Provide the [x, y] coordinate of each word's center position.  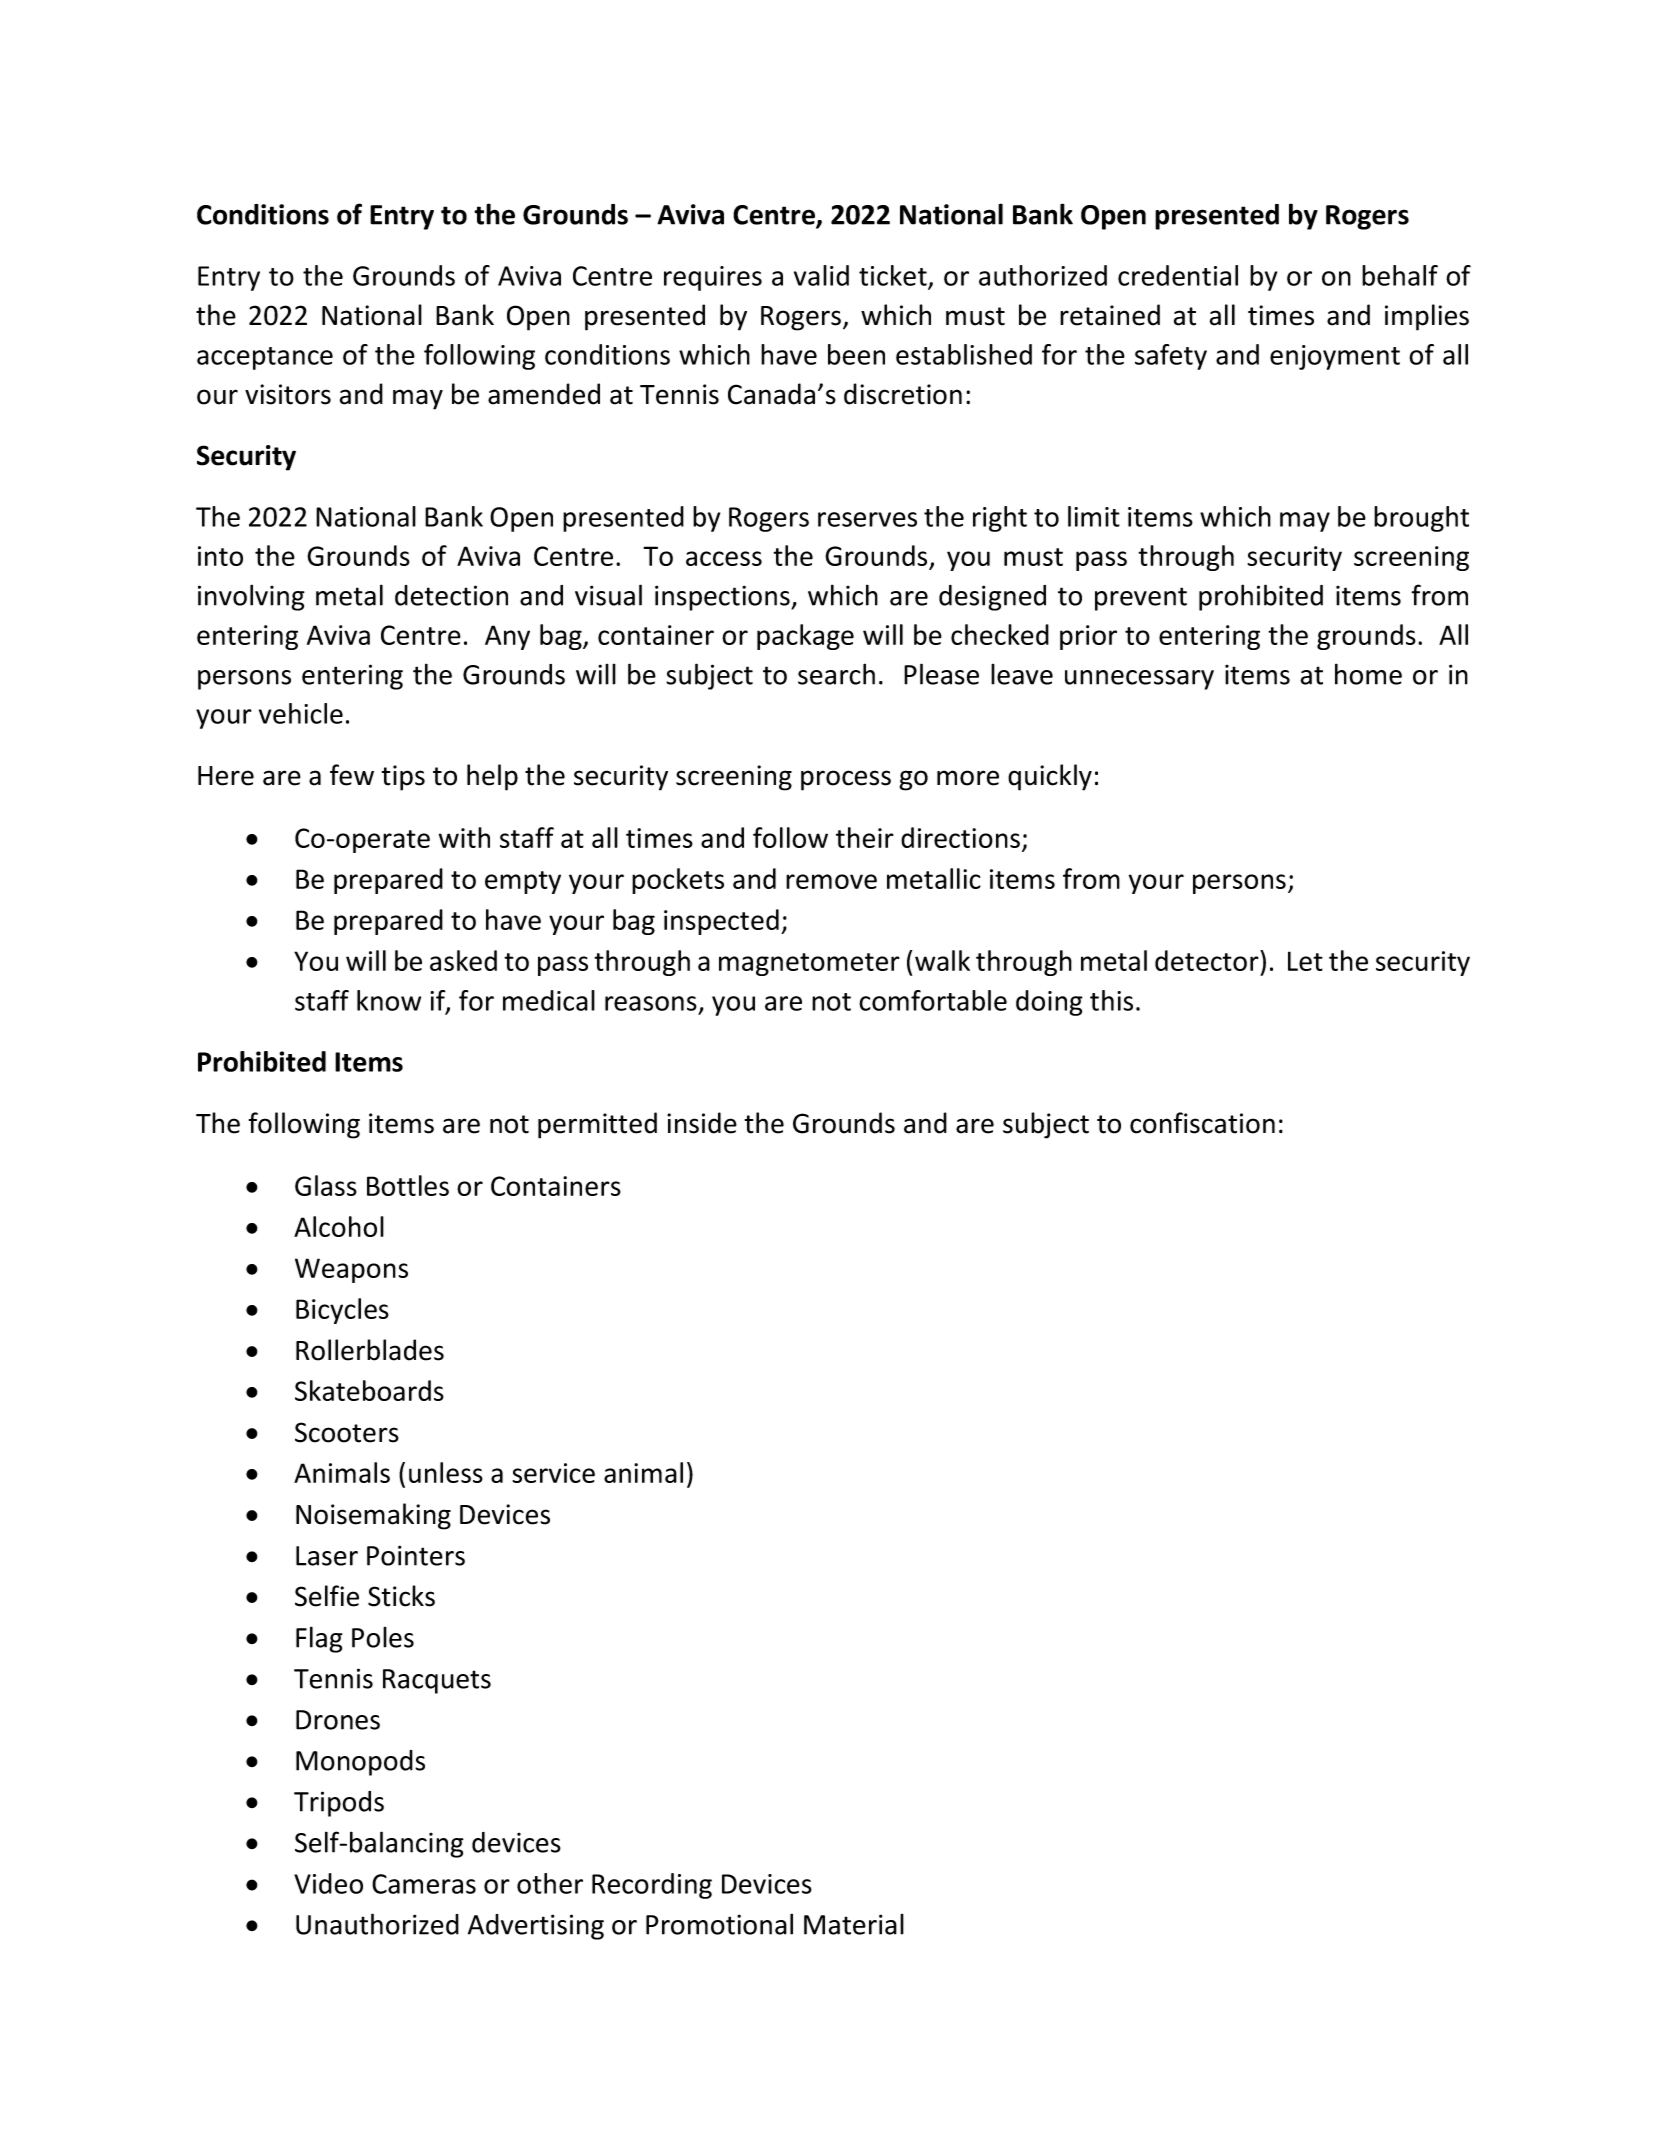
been [856, 354]
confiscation [1202, 1123]
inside [702, 1123]
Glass [326, 1185]
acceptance [265, 358]
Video [328, 1883]
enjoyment [1335, 357]
